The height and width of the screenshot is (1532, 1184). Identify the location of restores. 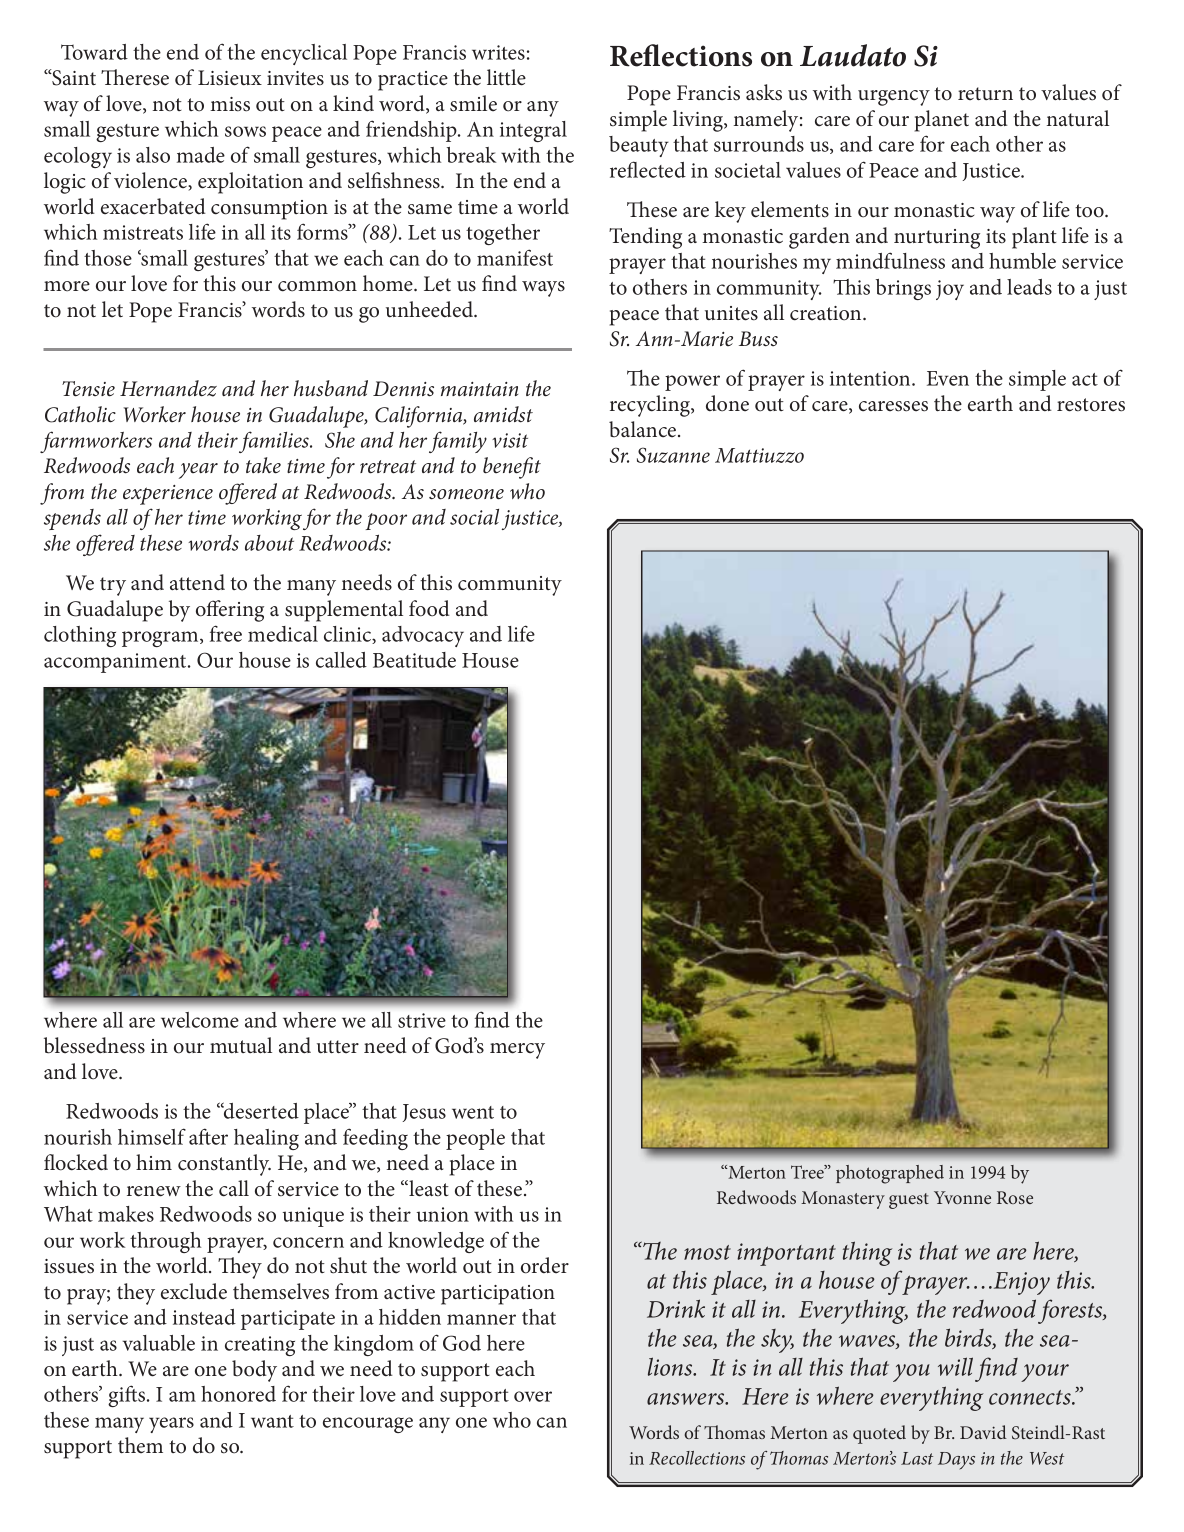
(1091, 405).
